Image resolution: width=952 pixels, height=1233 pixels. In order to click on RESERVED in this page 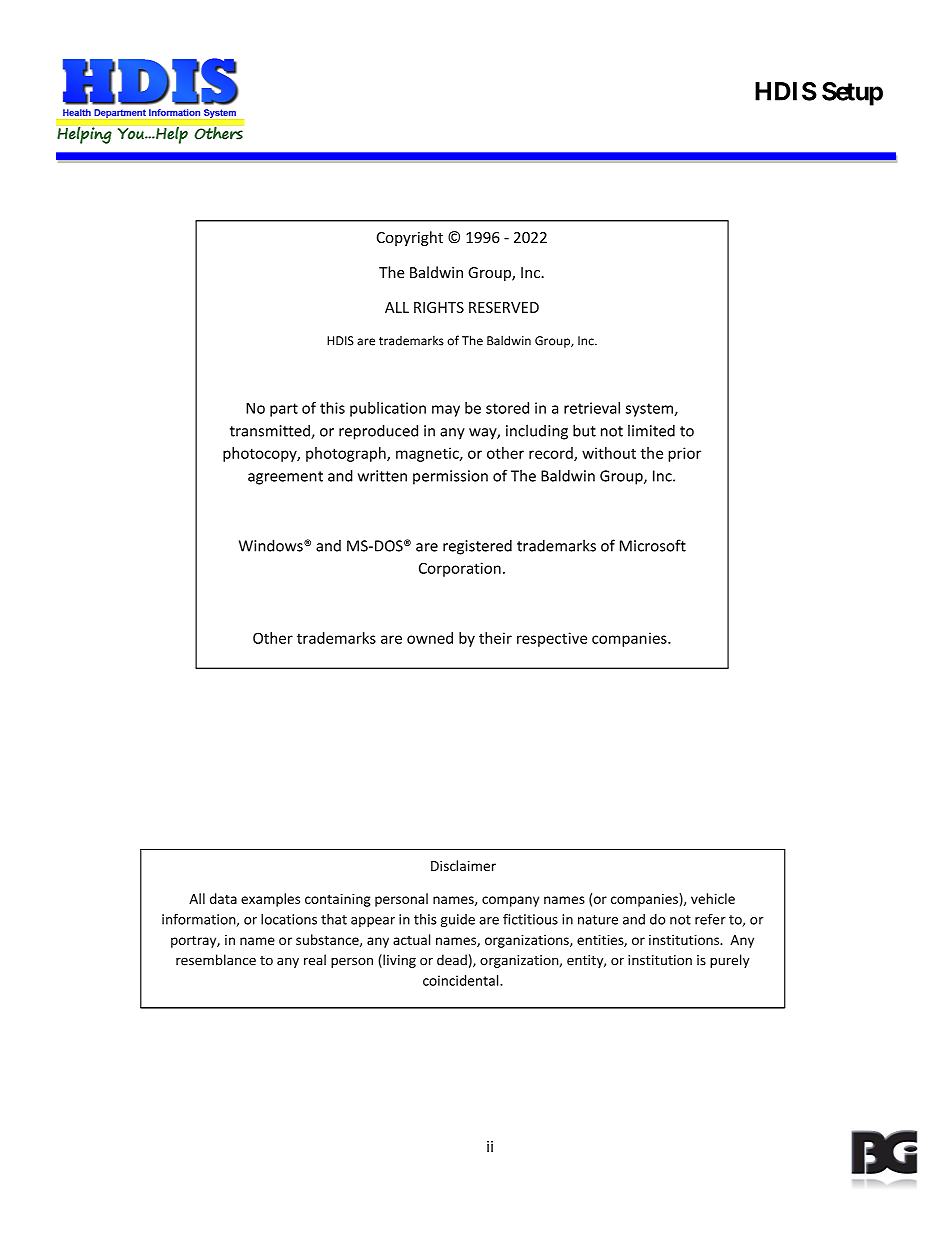, I will do `click(504, 307)`.
